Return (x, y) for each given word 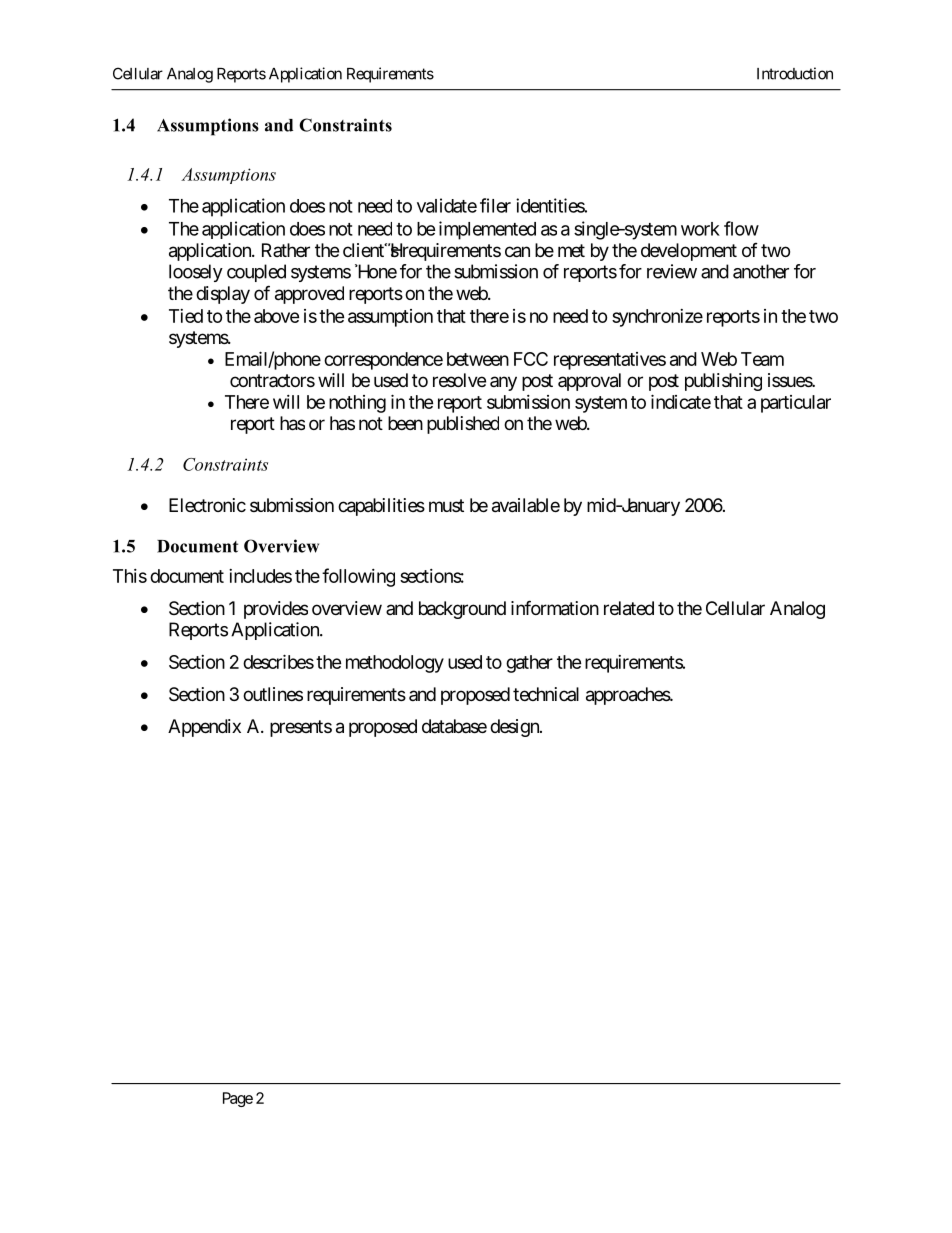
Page (238, 1099)
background (462, 610)
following (358, 577)
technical (546, 694)
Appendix (204, 728)
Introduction (795, 73)
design (515, 728)
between (478, 359)
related (629, 608)
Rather (286, 250)
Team (762, 359)
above (276, 316)
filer (495, 205)
